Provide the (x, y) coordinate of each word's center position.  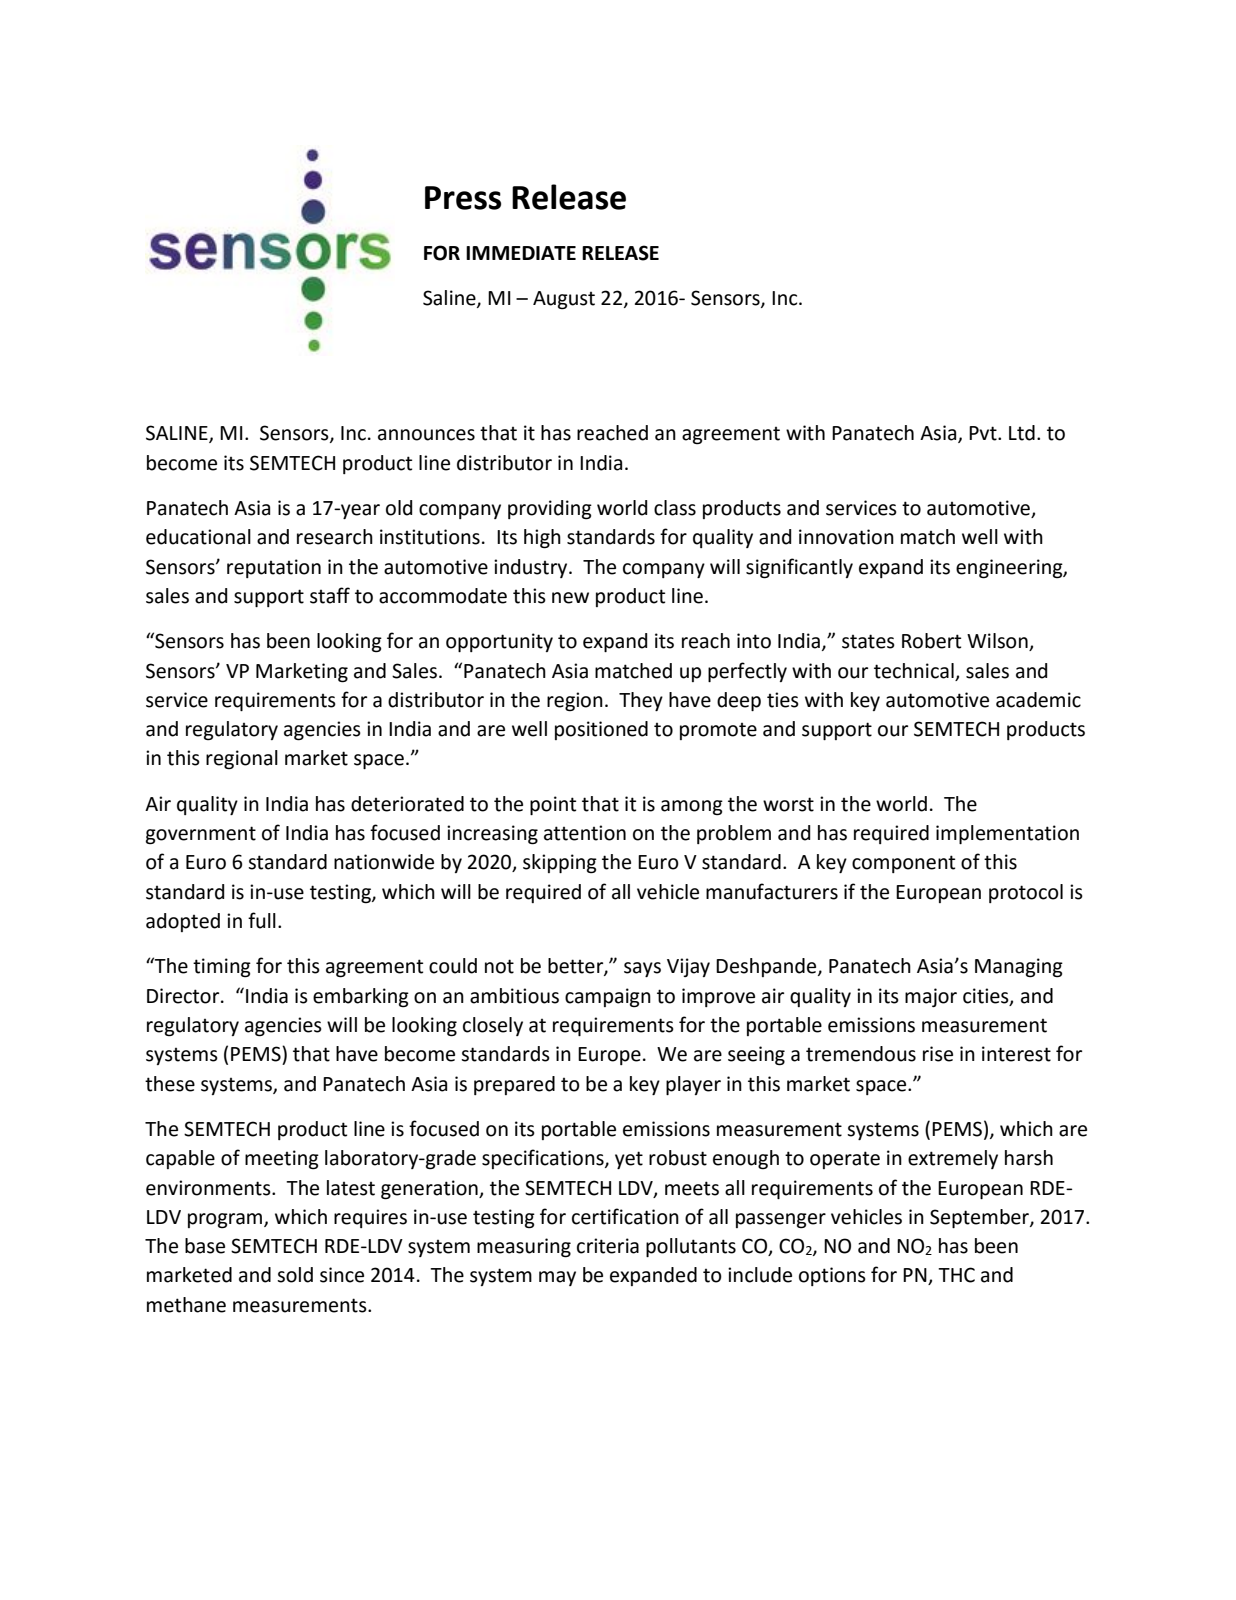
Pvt (984, 433)
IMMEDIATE (521, 253)
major (931, 997)
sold (295, 1275)
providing (550, 510)
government (201, 835)
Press (463, 198)
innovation (846, 537)
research (335, 537)
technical (914, 671)
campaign (608, 998)
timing (222, 968)
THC (956, 1275)
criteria (608, 1246)
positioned (601, 730)
